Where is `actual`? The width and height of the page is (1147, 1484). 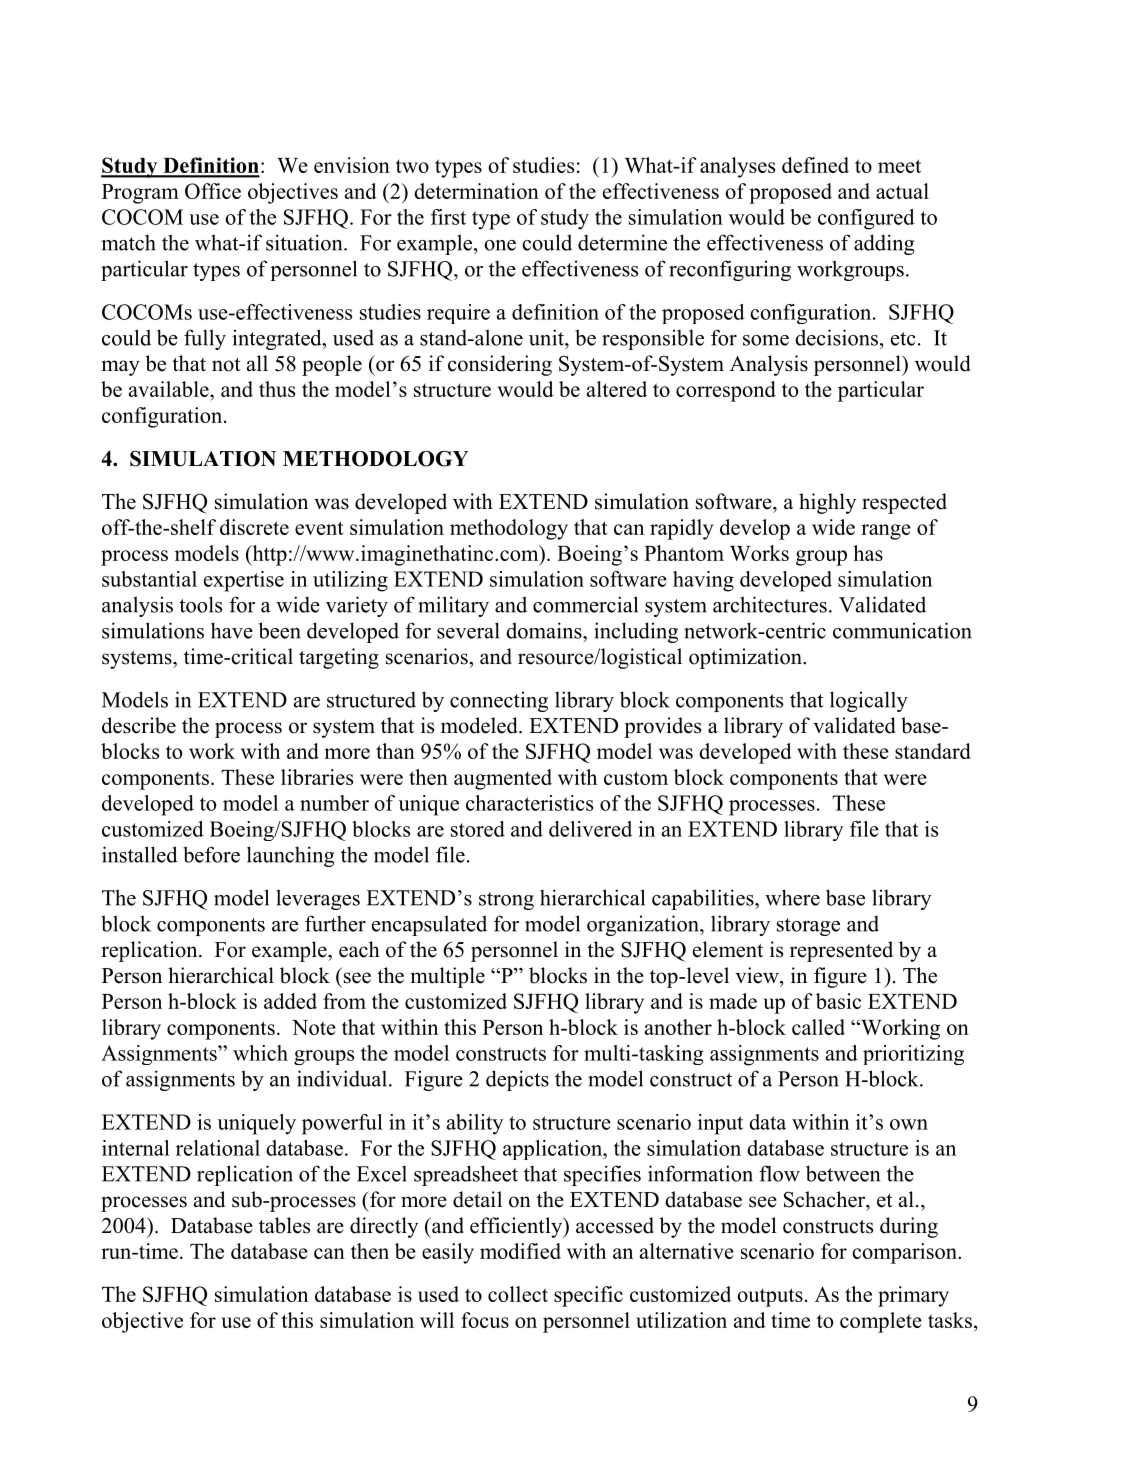 actual is located at coordinates (902, 191).
